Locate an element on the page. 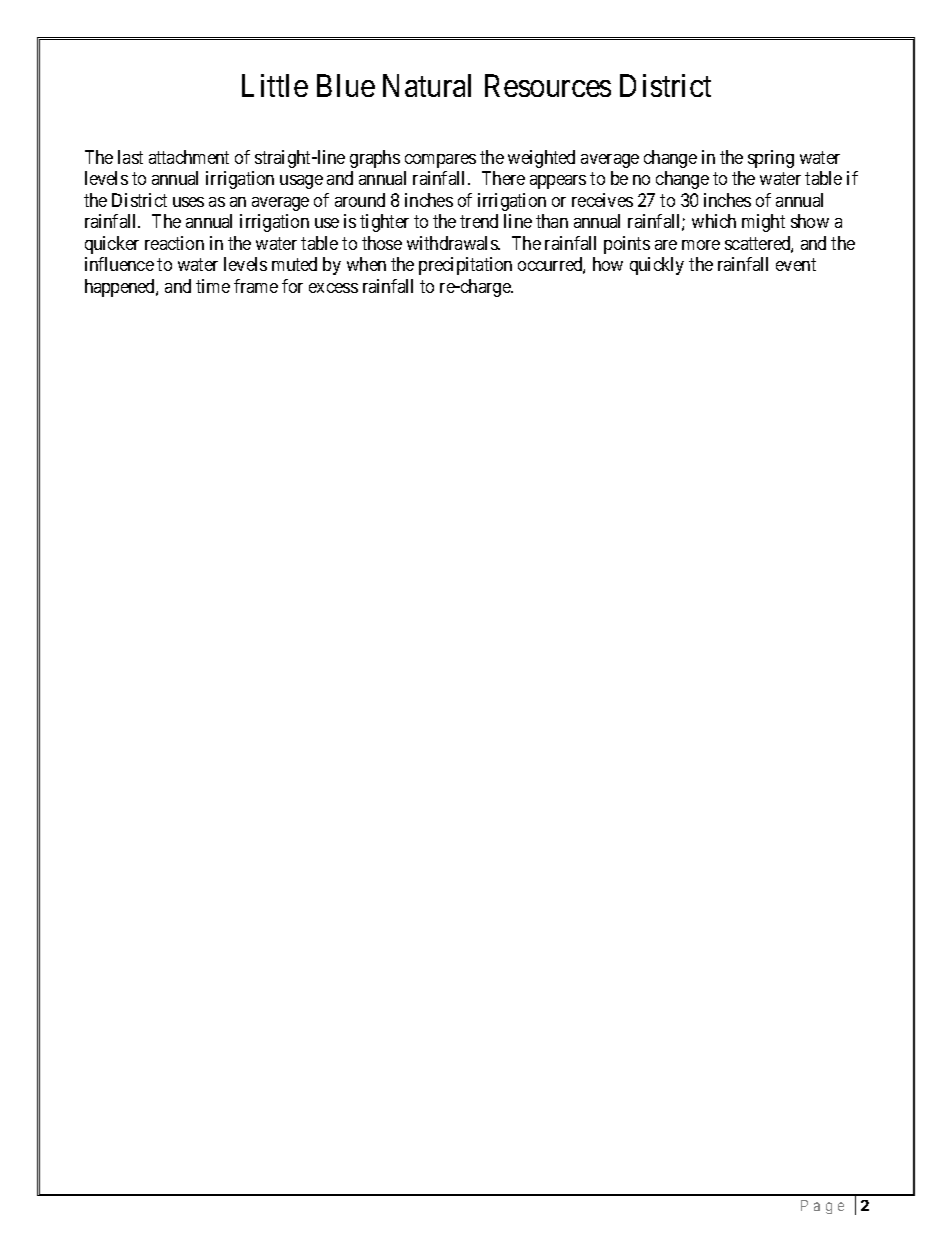 This document has width=952, height=1233. attachment is located at coordinates (189, 157).
